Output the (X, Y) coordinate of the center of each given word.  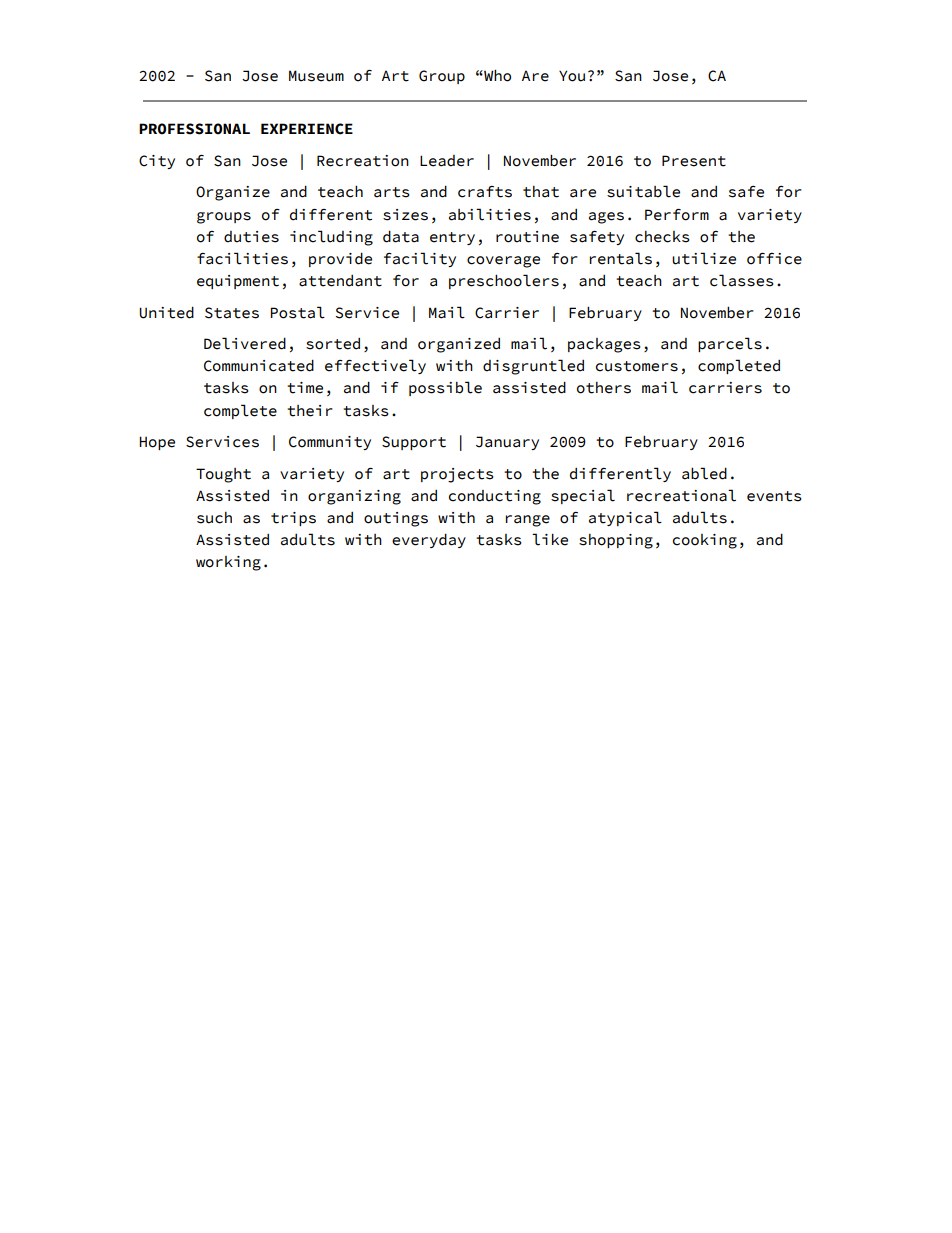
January (507, 443)
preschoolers (504, 281)
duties (251, 237)
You (572, 76)
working (228, 563)
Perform (677, 215)
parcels (730, 344)
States (232, 313)
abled (704, 473)
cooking (705, 541)
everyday (429, 541)
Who (496, 76)
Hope (157, 443)
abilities (490, 214)
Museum (316, 76)
